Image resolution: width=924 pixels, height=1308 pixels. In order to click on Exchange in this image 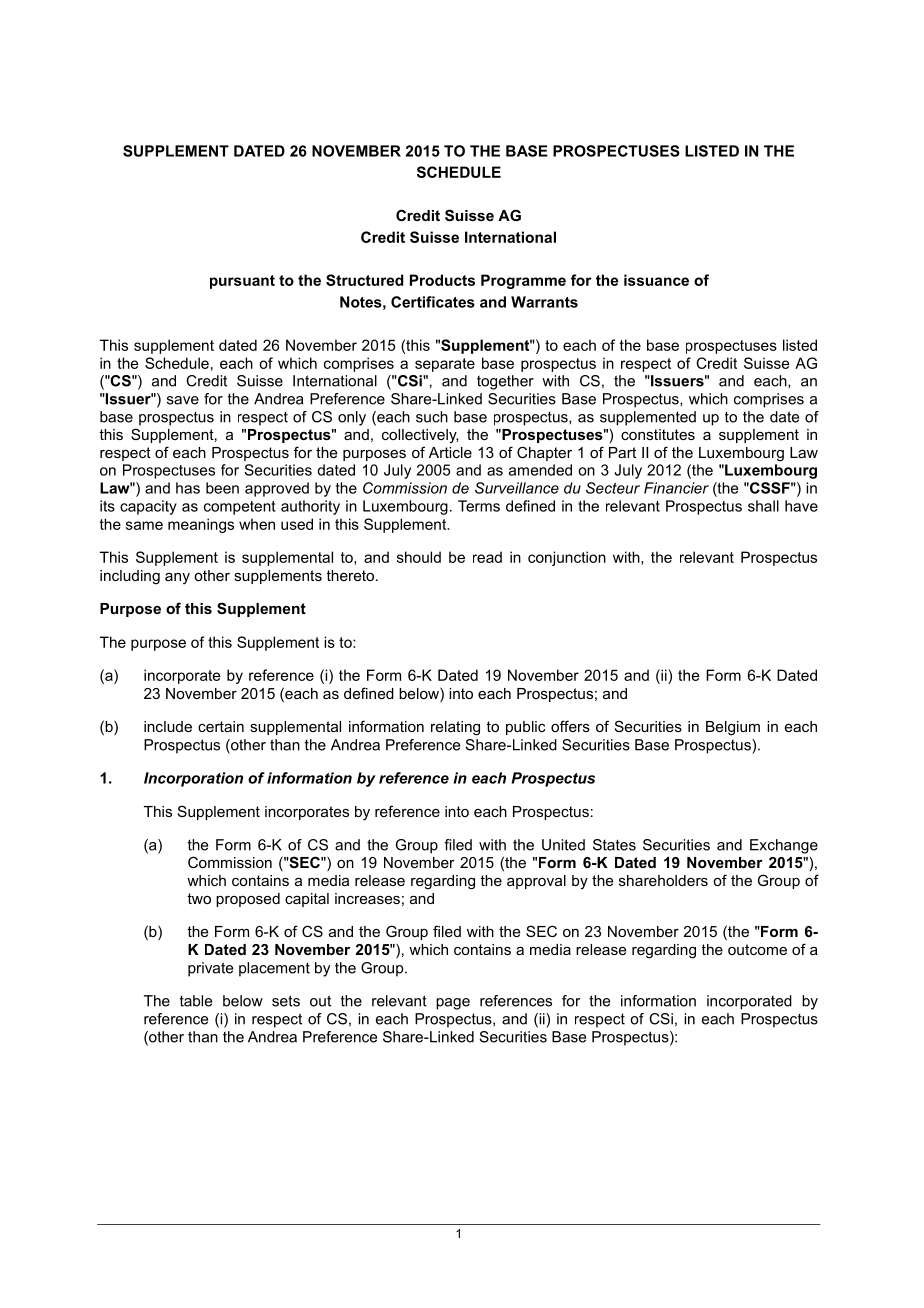, I will do `click(784, 846)`.
